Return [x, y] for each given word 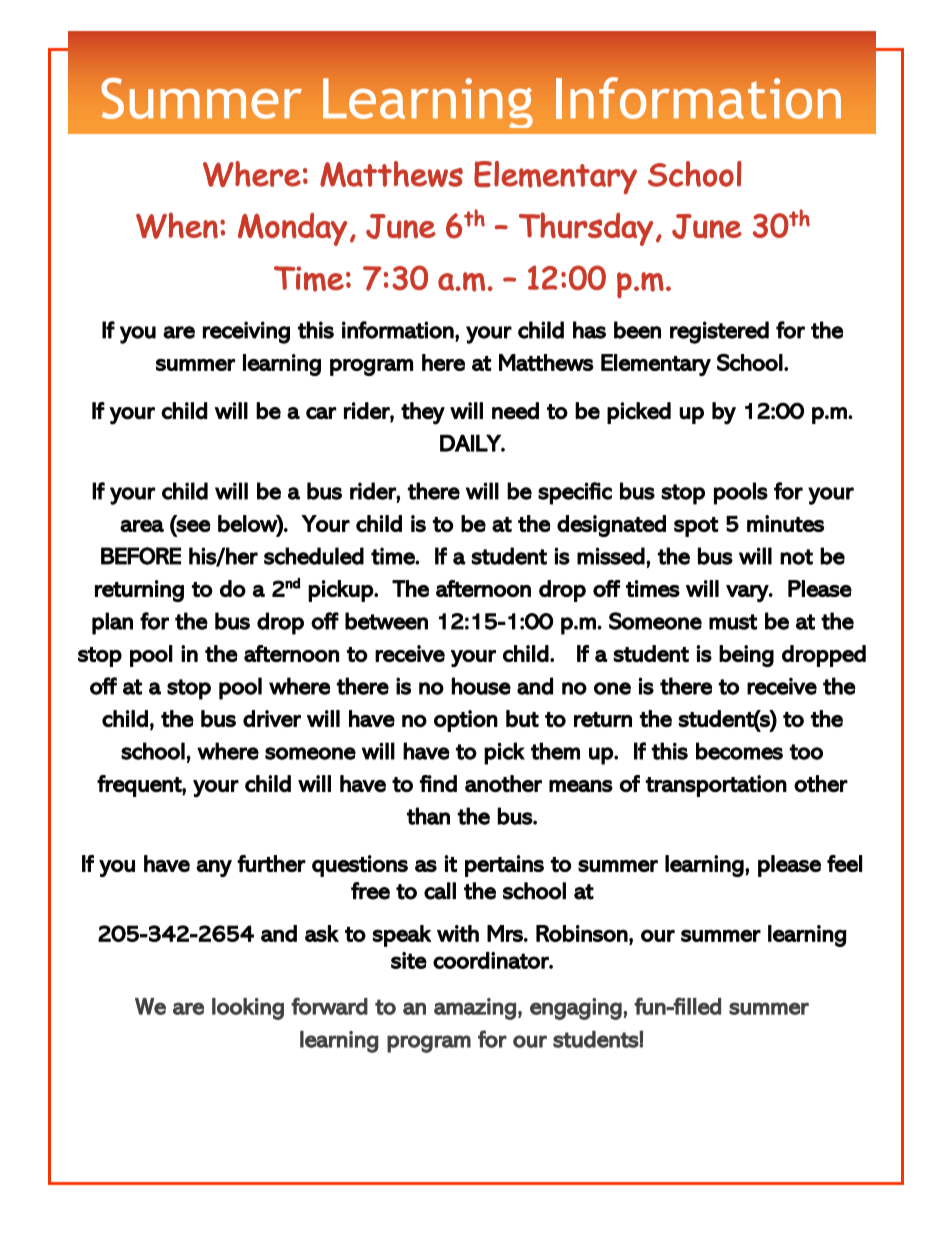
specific [575, 493]
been [637, 330]
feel [844, 863]
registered [719, 332]
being [746, 656]
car [321, 413]
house [481, 686]
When [177, 225]
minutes [785, 523]
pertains [504, 866]
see [193, 526]
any [214, 868]
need [515, 411]
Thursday [586, 229]
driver [272, 718]
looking [248, 1009]
